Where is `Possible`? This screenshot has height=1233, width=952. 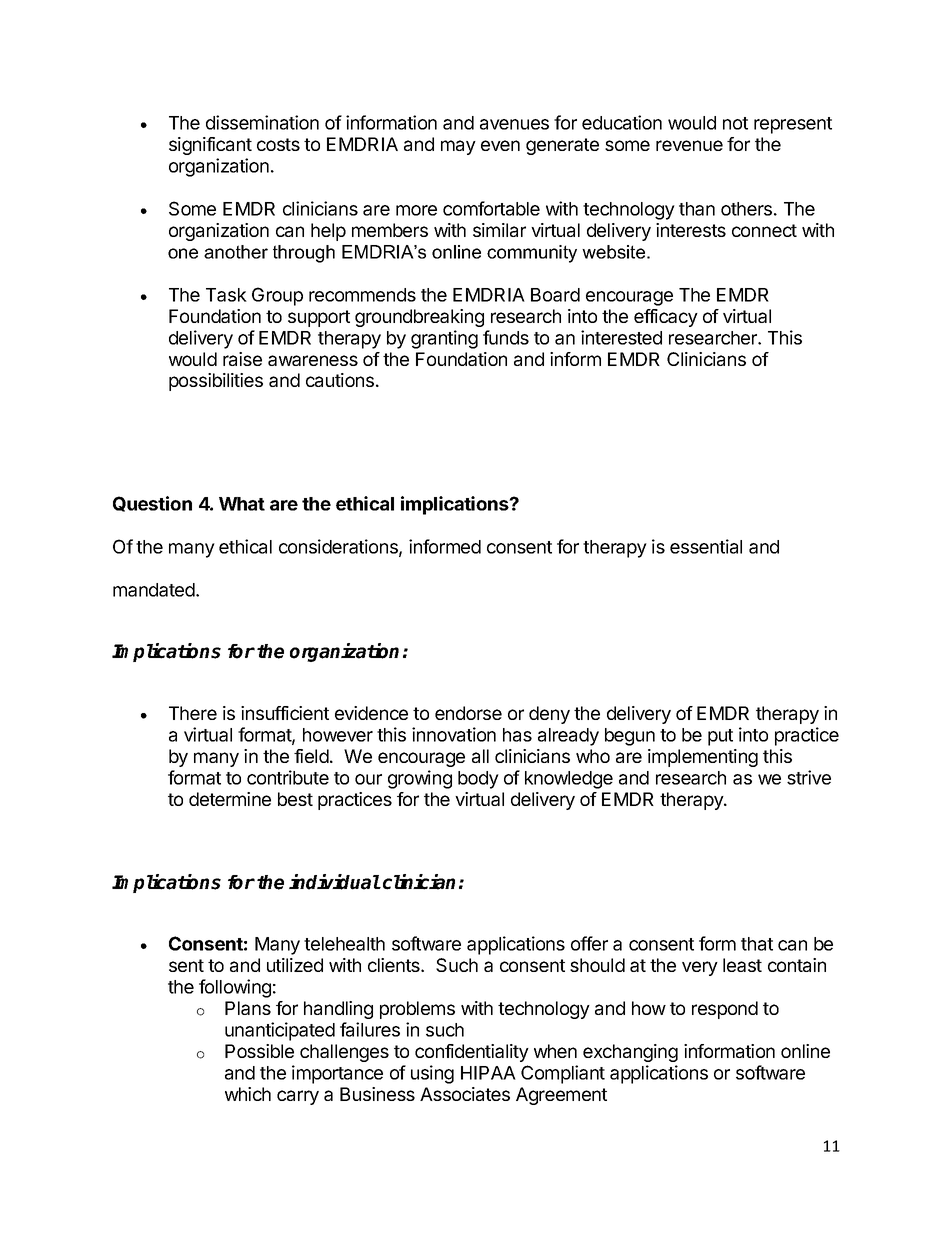 Possible is located at coordinates (259, 1051).
